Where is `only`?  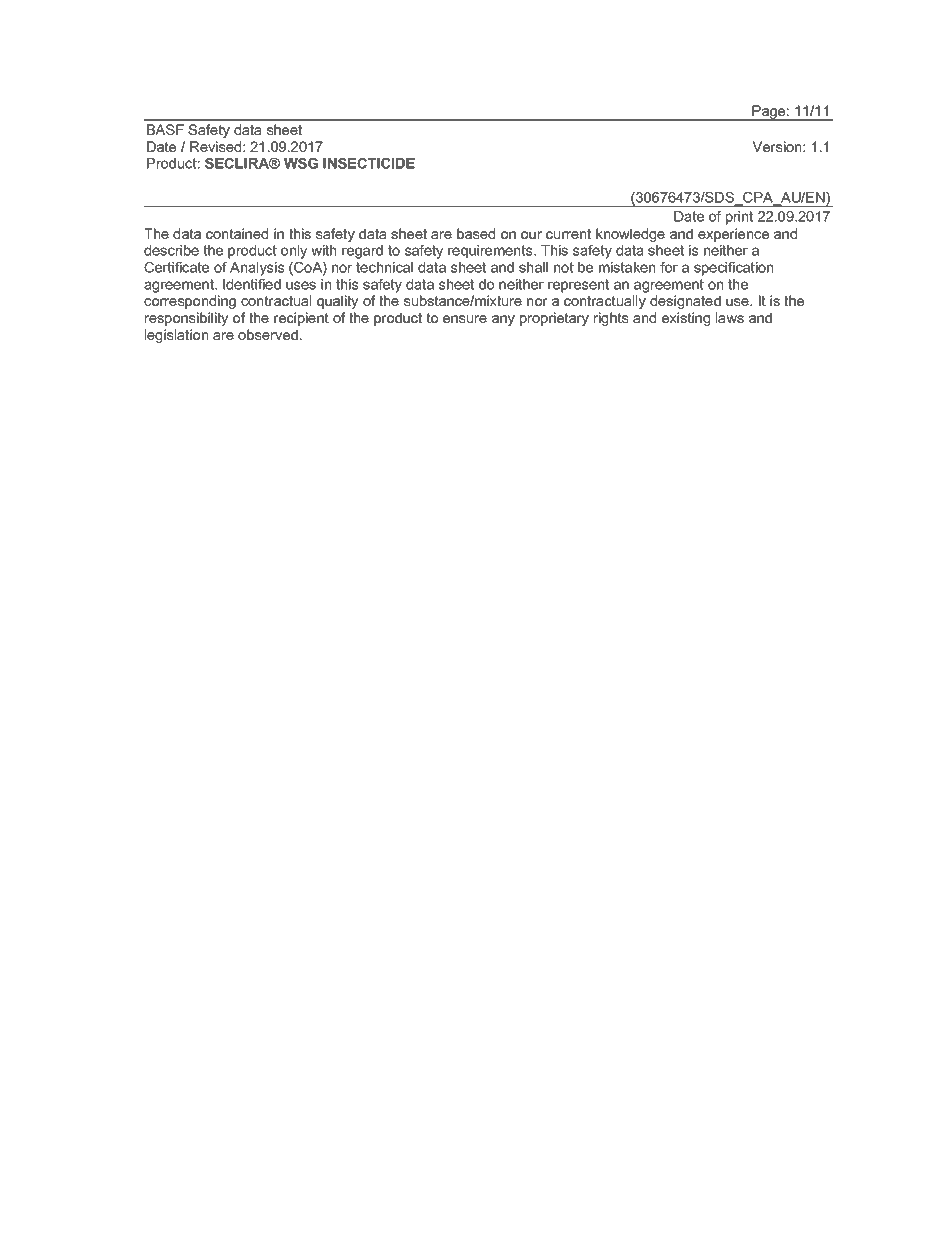
only is located at coordinates (294, 252).
